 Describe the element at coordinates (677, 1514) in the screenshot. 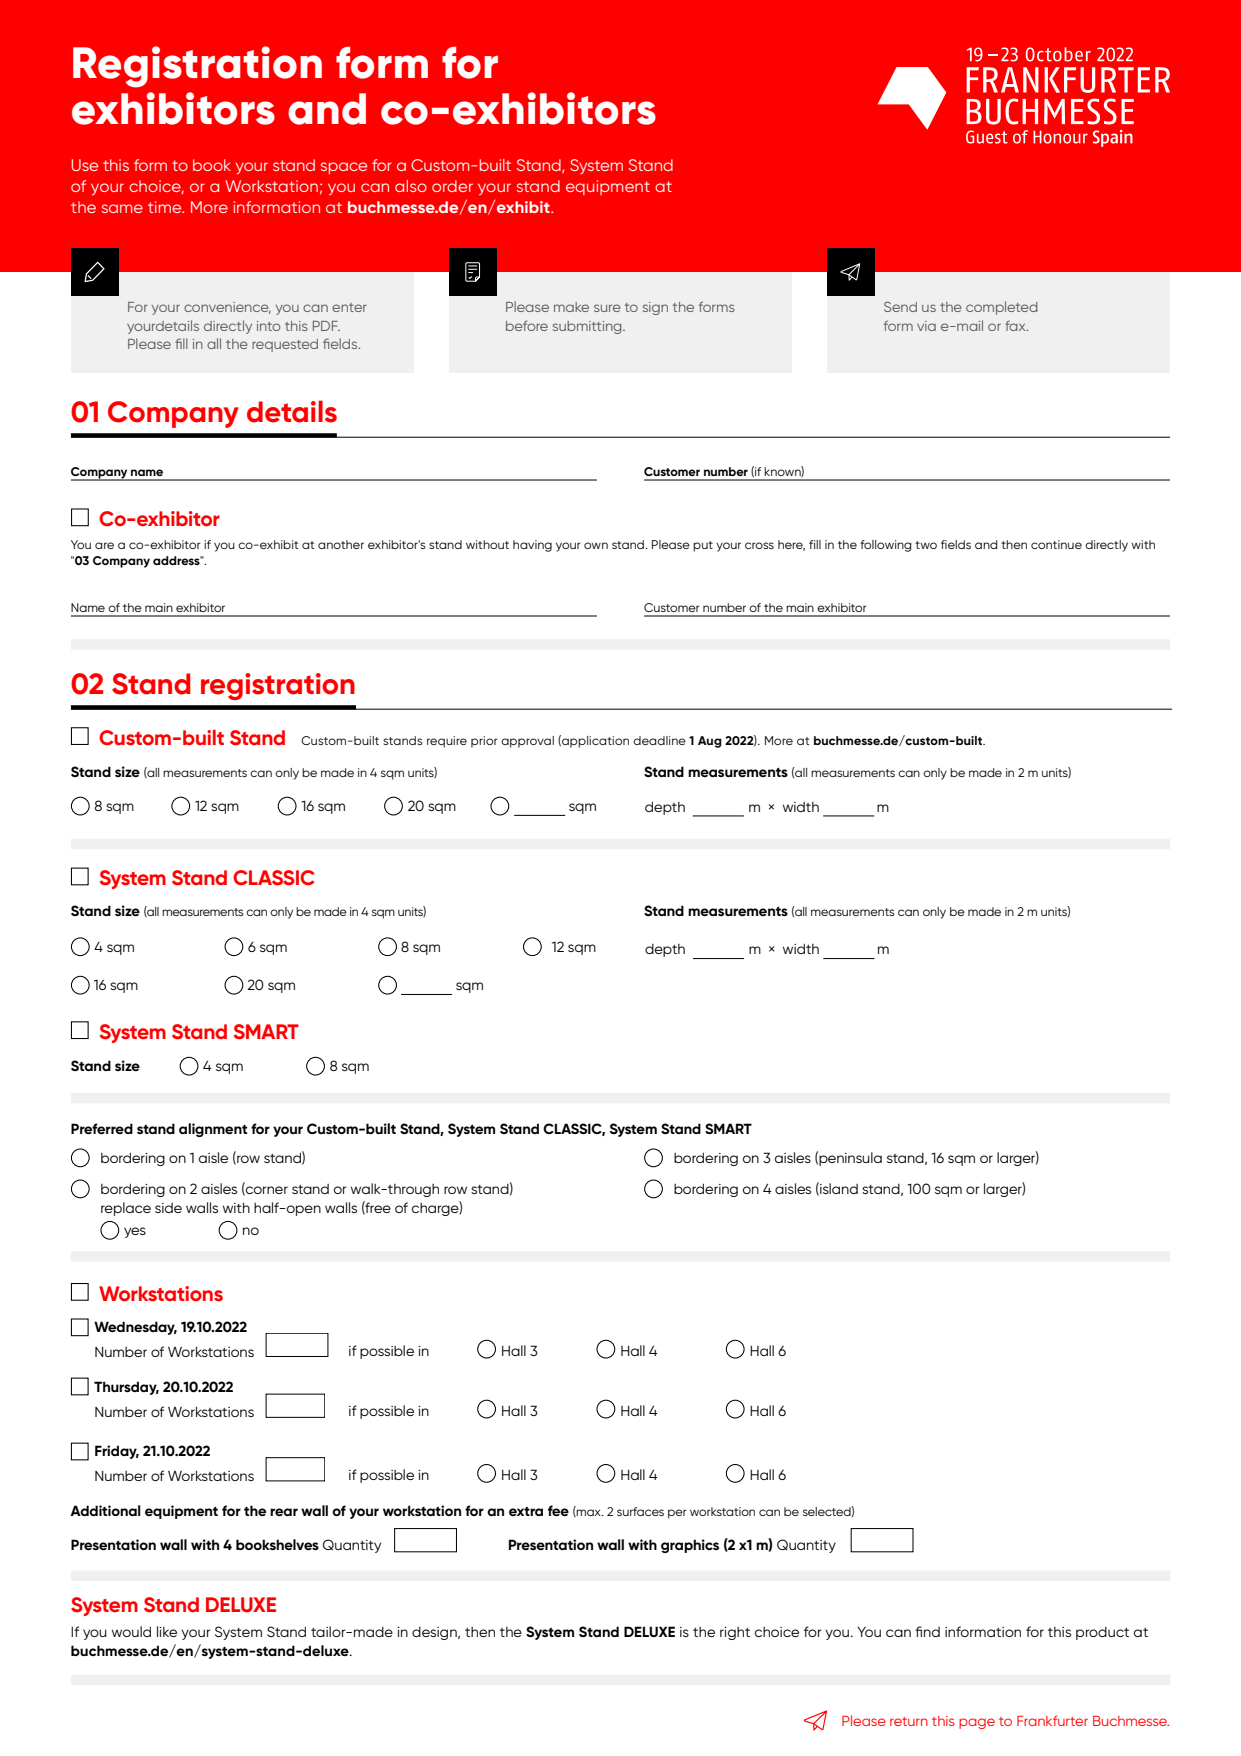

I see `per` at that location.
